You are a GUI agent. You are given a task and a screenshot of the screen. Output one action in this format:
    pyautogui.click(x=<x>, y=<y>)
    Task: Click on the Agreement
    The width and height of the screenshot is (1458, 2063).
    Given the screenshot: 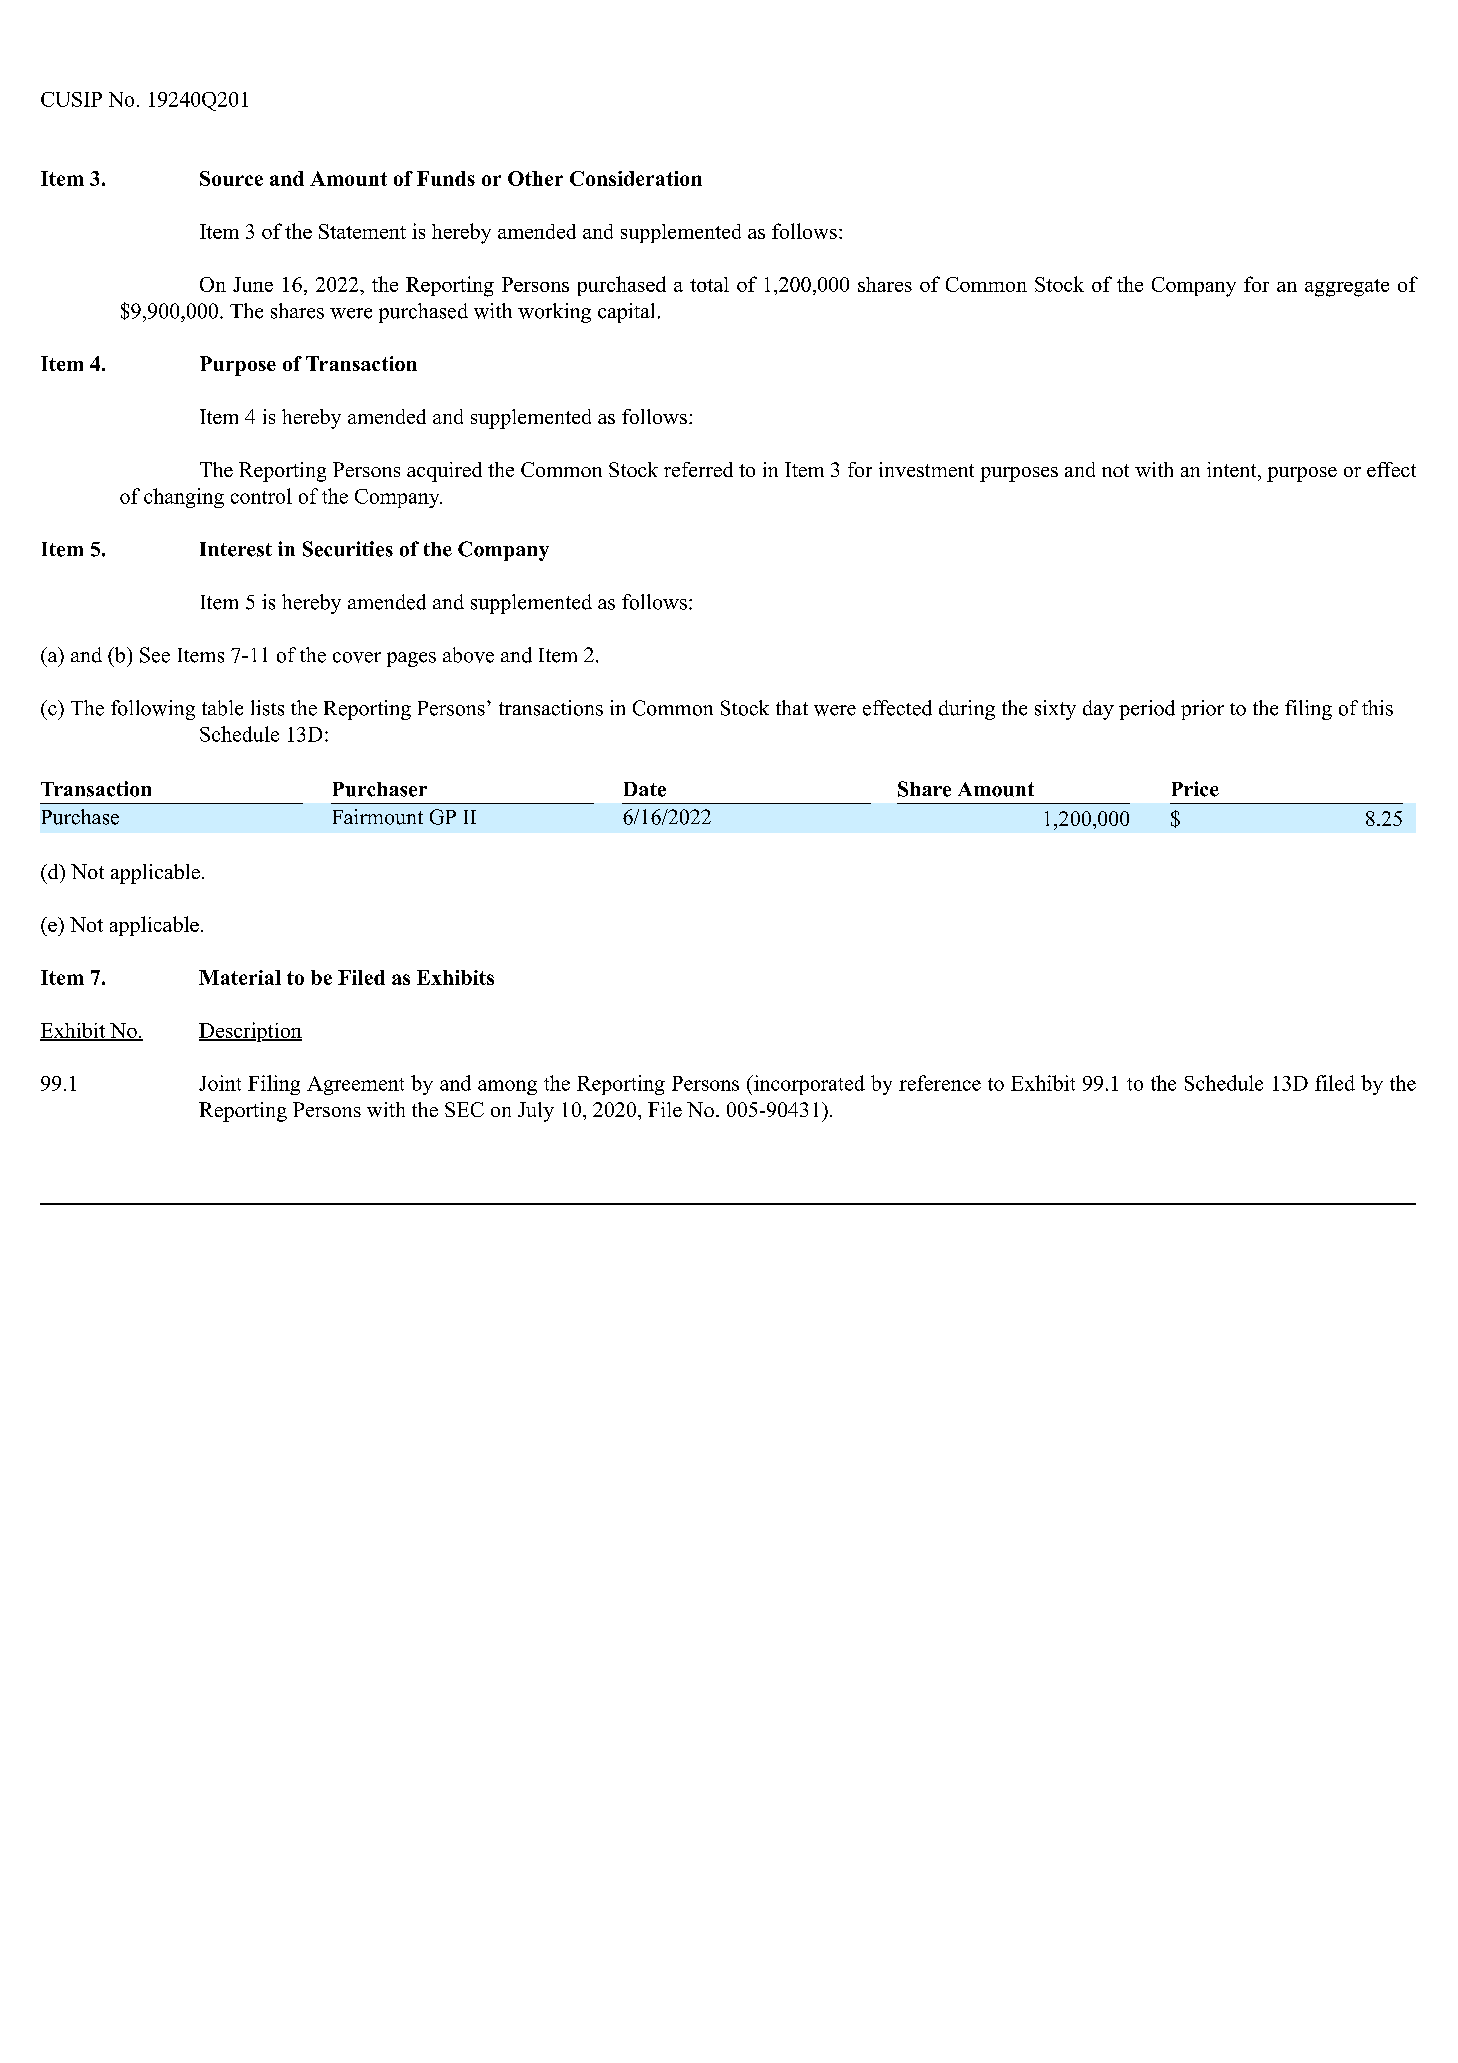 What is the action you would take?
    pyautogui.click(x=355, y=1085)
